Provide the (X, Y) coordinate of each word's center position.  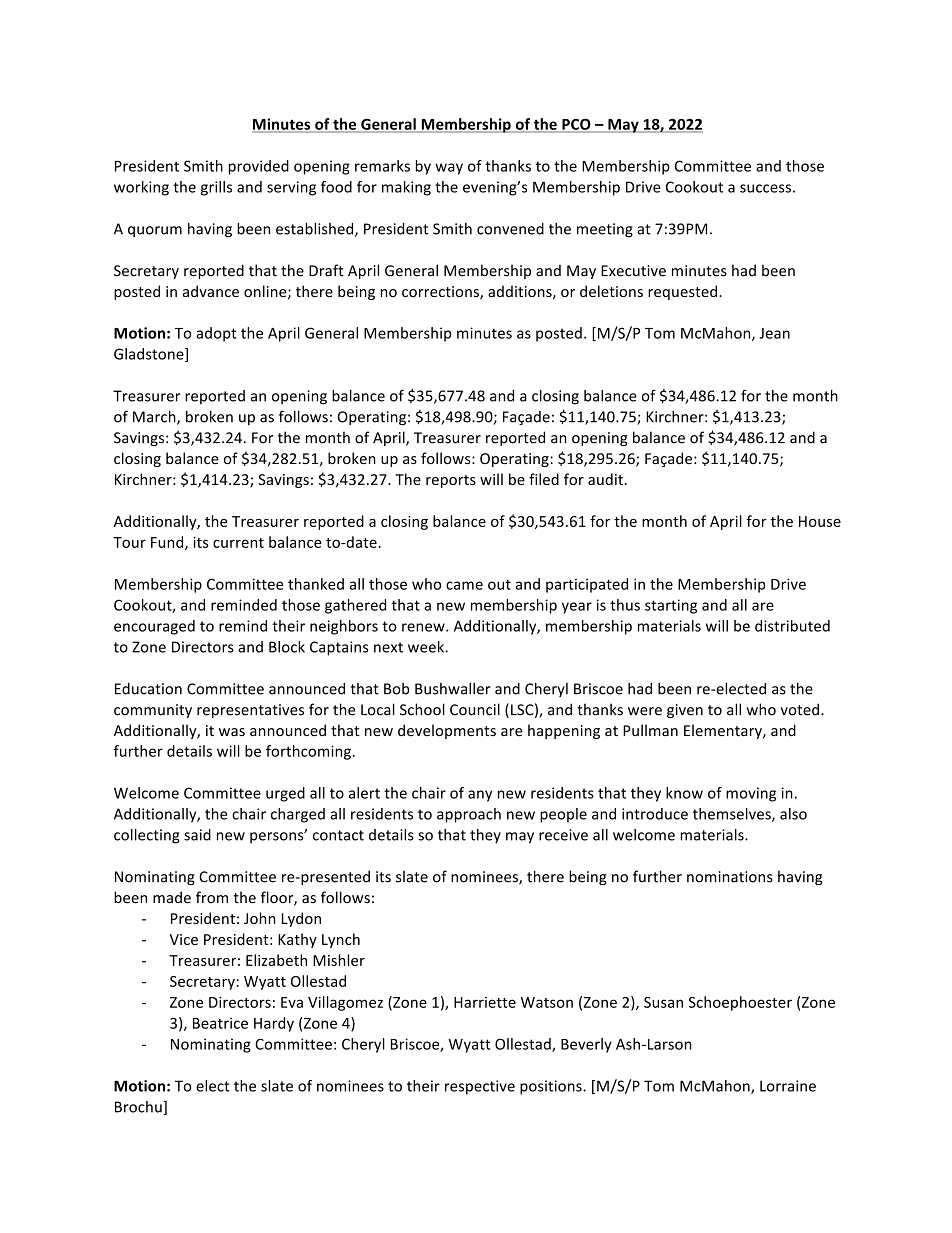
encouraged (154, 627)
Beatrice (220, 1023)
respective (480, 1087)
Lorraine (788, 1086)
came (464, 585)
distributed (792, 626)
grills (216, 188)
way (449, 169)
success (765, 188)
